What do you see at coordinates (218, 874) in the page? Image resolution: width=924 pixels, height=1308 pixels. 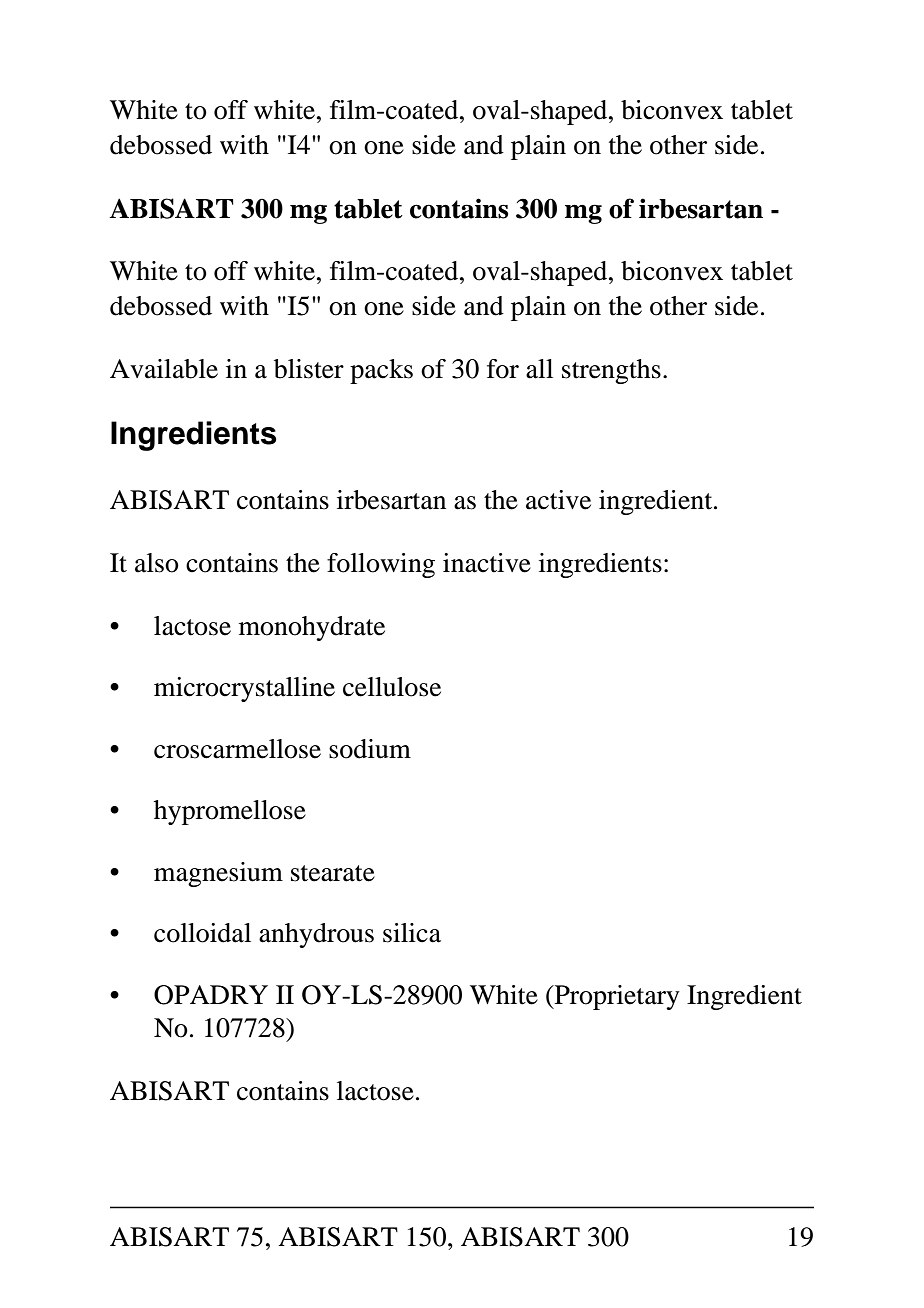 I see `magnesium` at bounding box center [218, 874].
